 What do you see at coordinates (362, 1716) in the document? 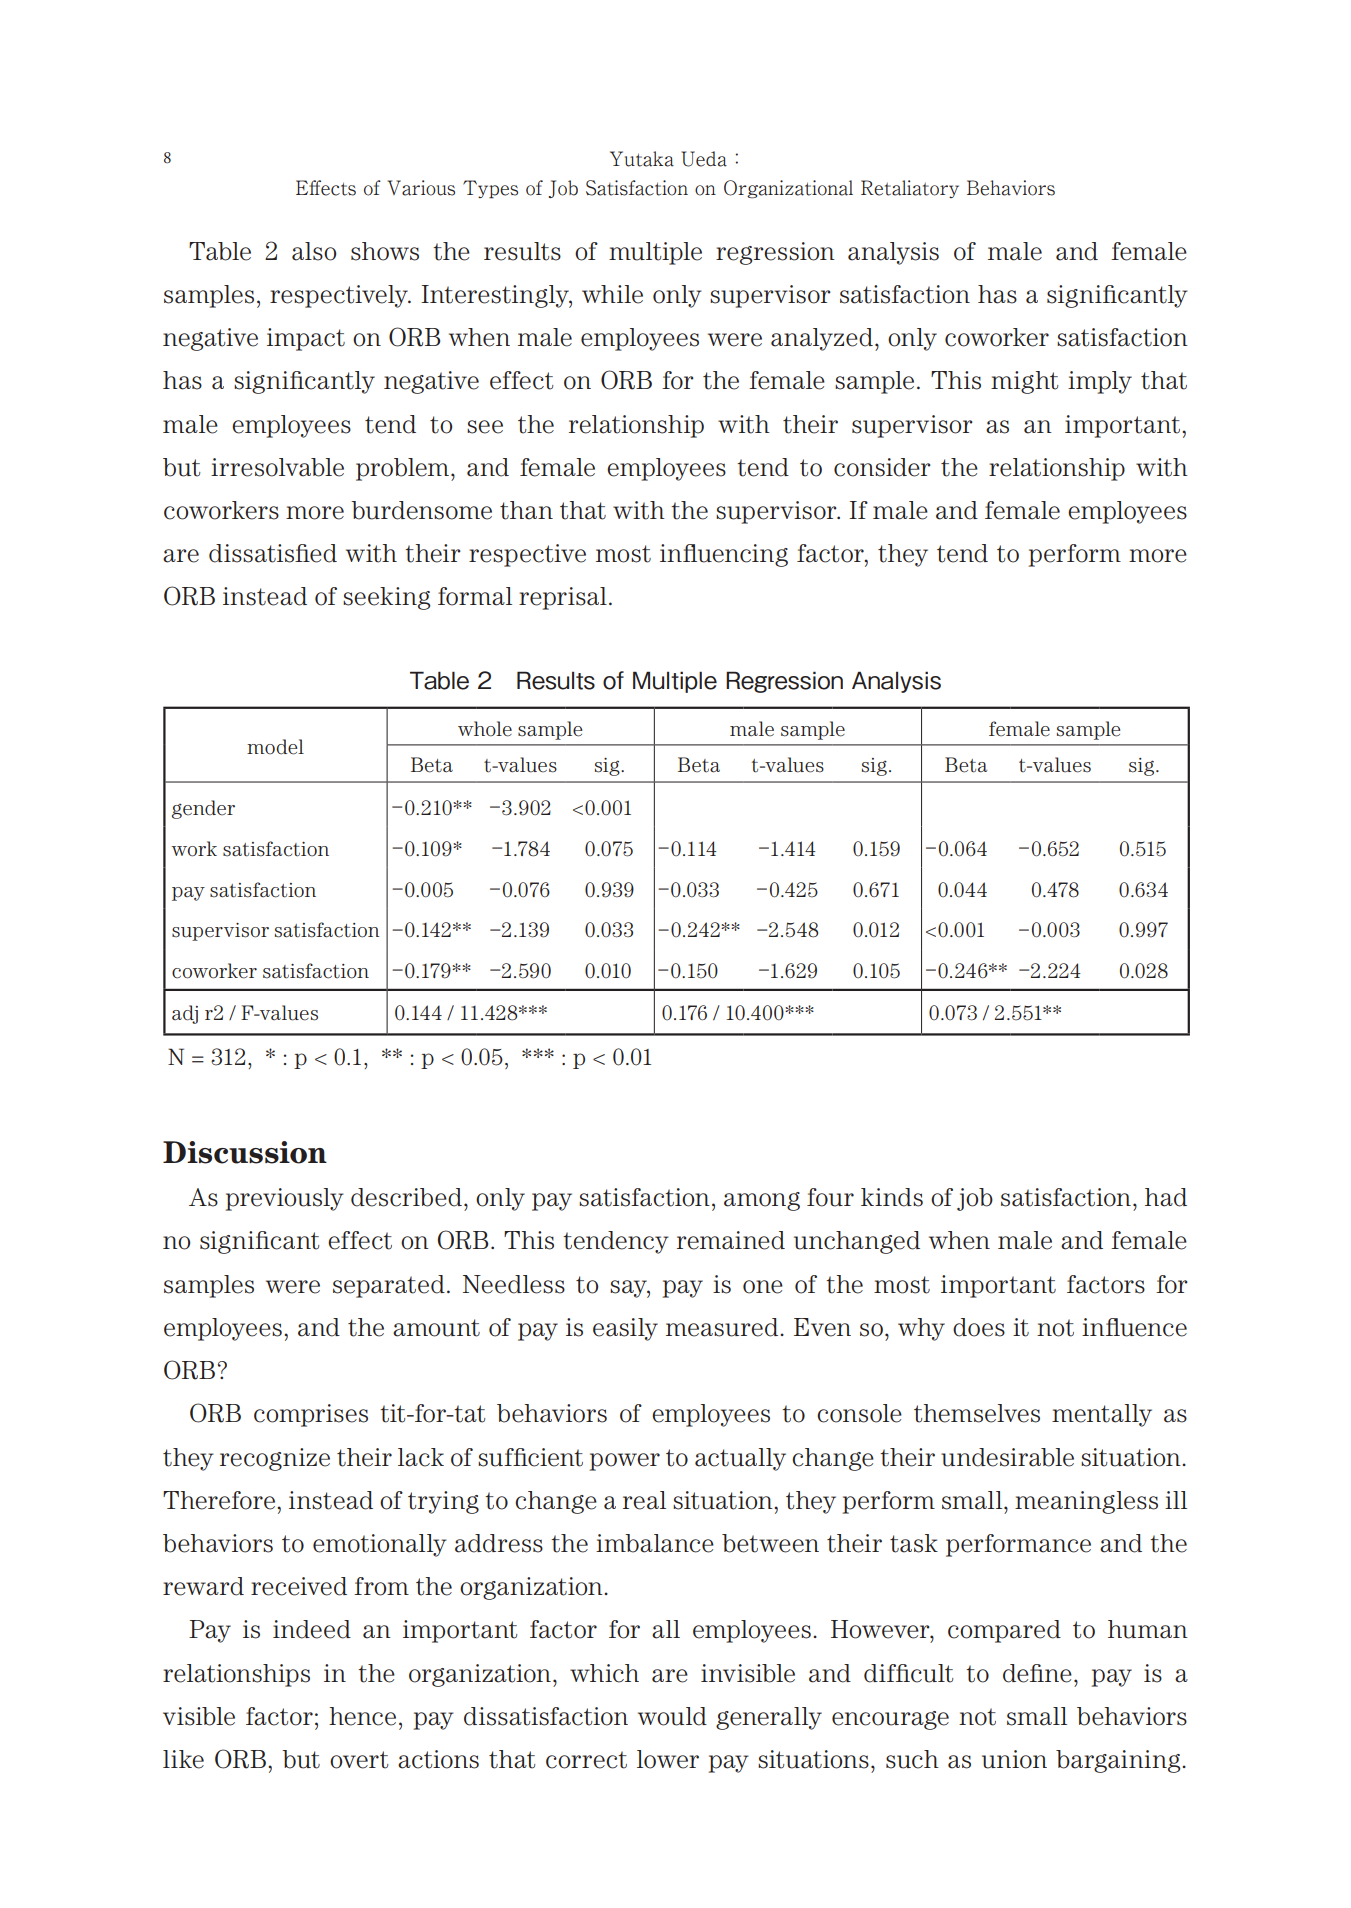
I see `hence` at bounding box center [362, 1716].
